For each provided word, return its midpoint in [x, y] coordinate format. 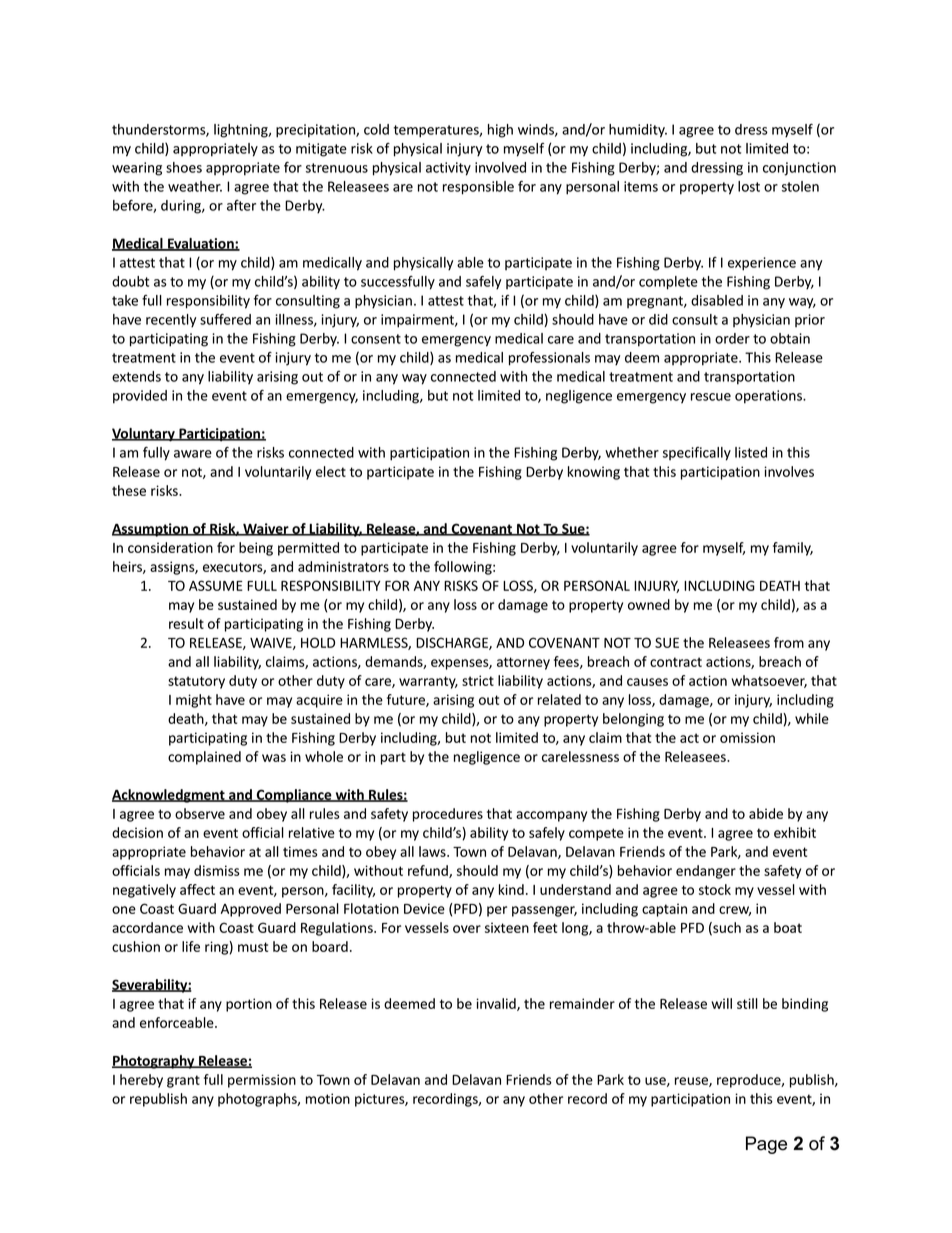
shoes [184, 167]
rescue [711, 397]
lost [749, 186]
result [186, 623]
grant [183, 1081]
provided [140, 397]
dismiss [217, 870]
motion [328, 1098]
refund [429, 871]
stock [715, 889]
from [789, 642]
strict [478, 680]
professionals [549, 359]
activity [448, 169]
